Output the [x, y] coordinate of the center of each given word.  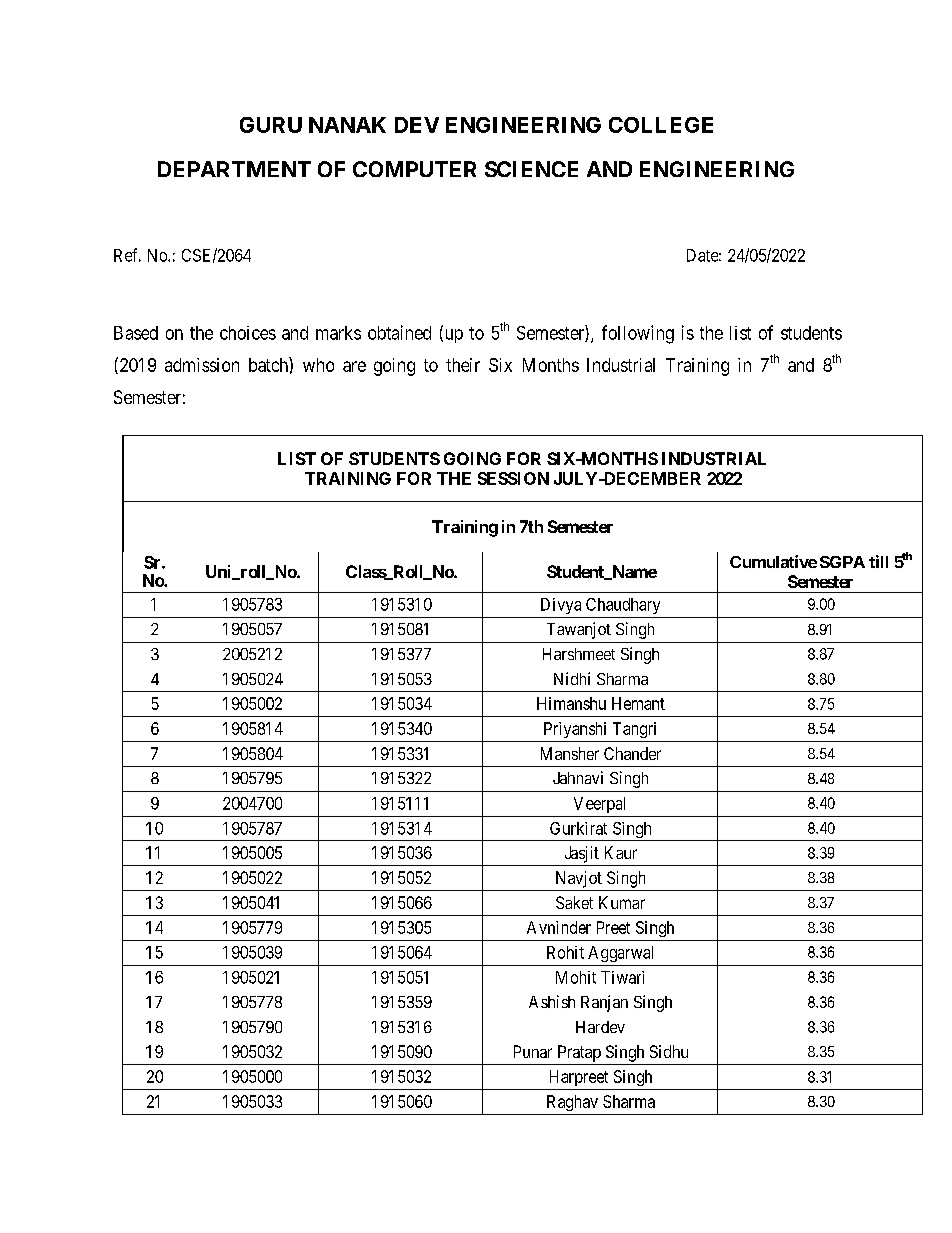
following [638, 334]
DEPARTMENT [234, 169]
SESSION [513, 478]
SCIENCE [531, 169]
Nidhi [572, 678]
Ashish [552, 1001]
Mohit [576, 977]
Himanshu [571, 703]
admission [202, 365]
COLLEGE [661, 125]
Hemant [638, 703]
